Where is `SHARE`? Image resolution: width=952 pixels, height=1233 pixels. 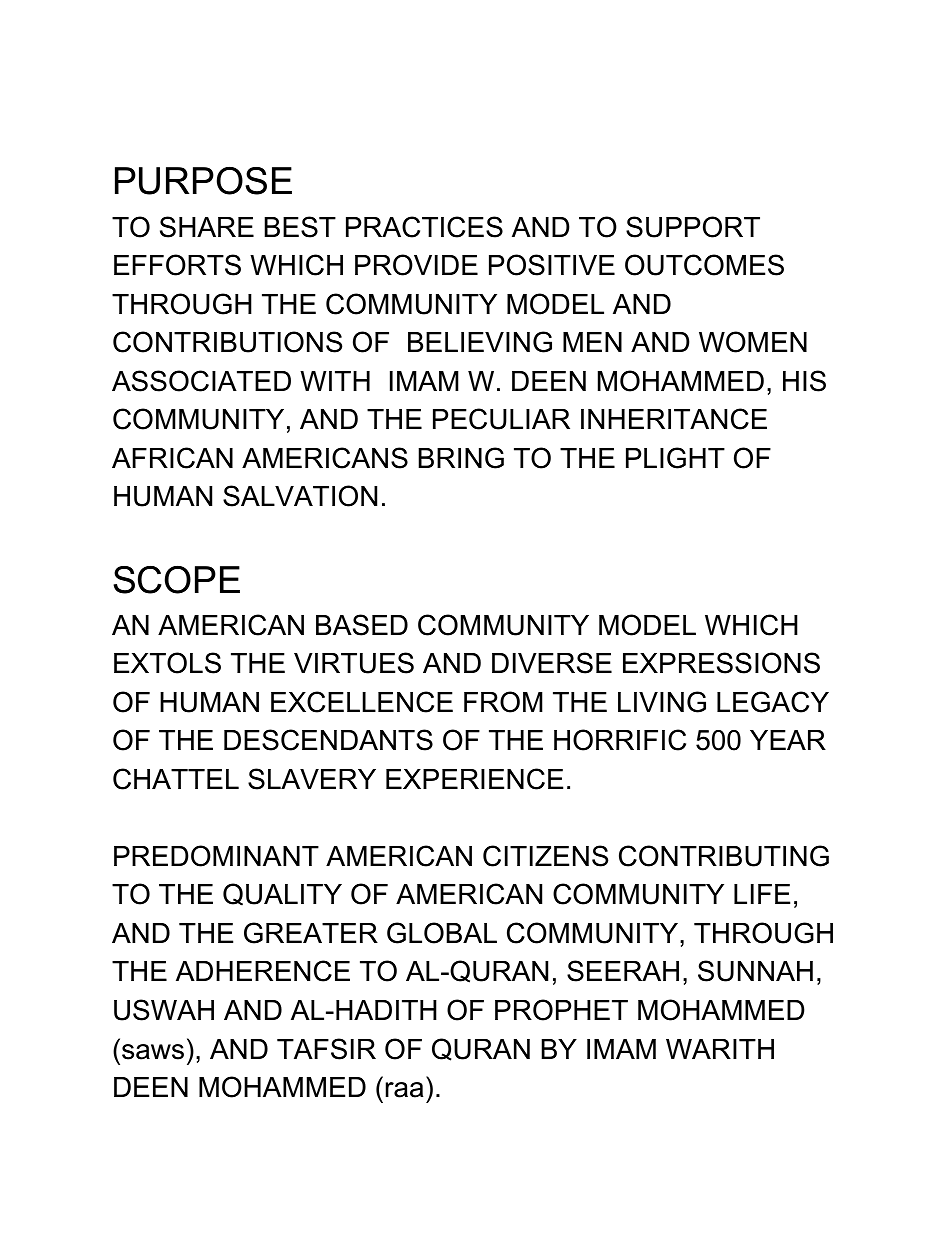 SHARE is located at coordinates (207, 227).
